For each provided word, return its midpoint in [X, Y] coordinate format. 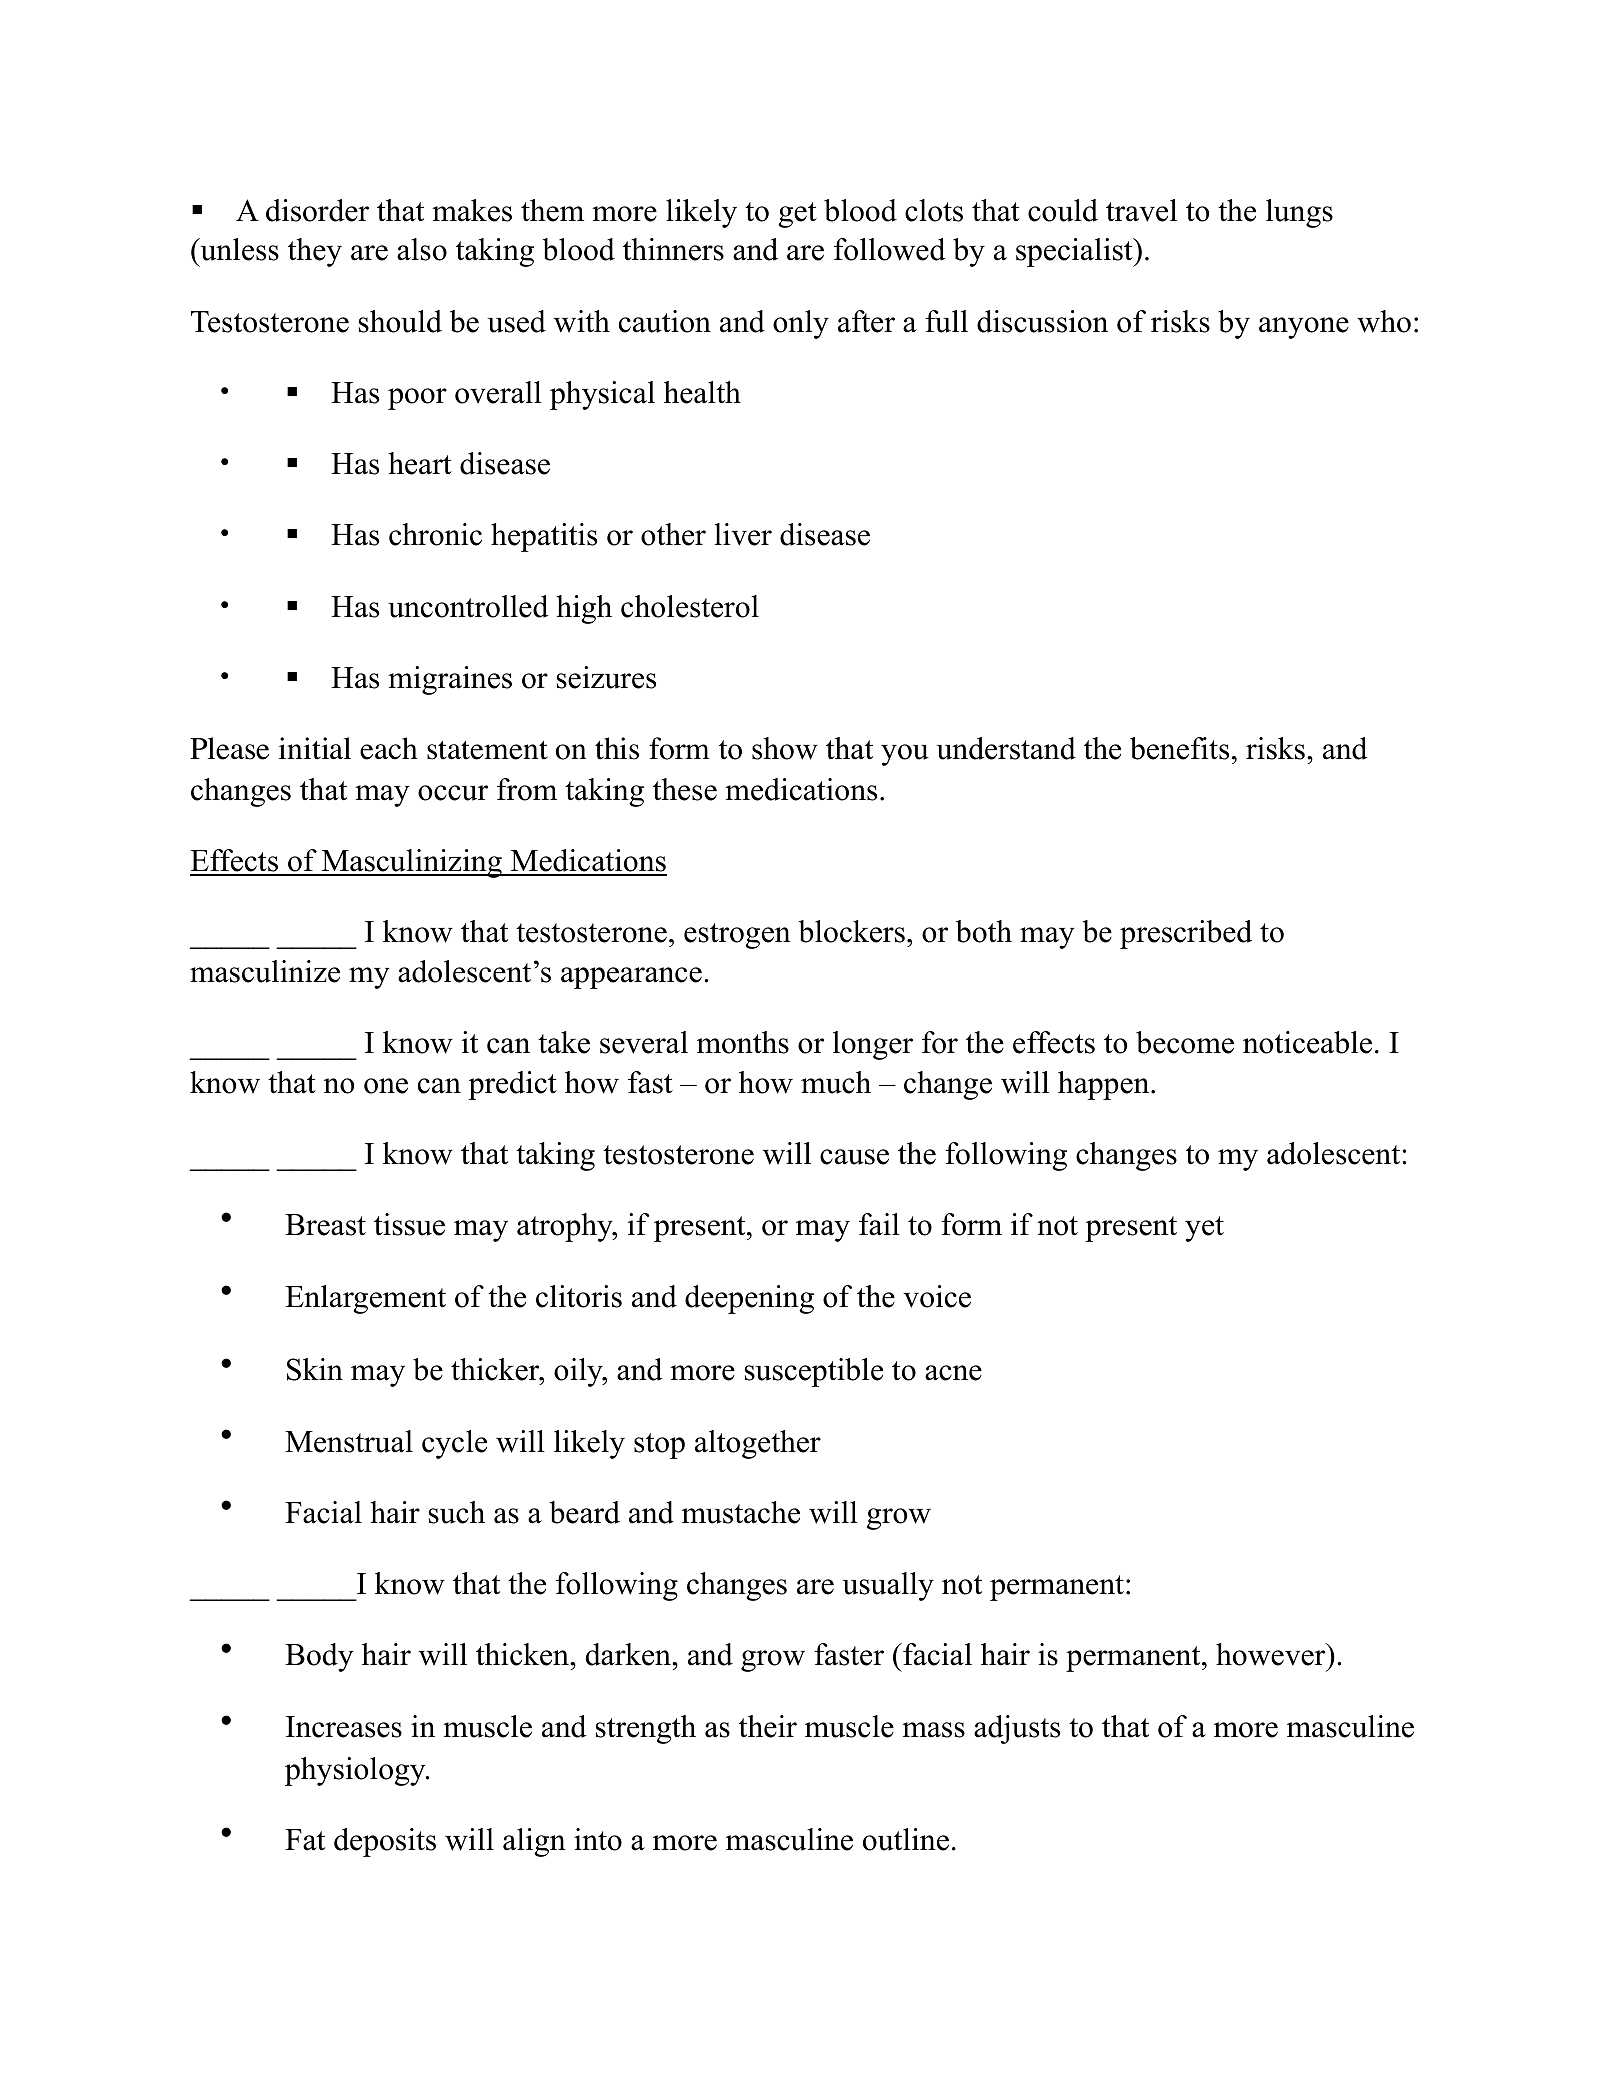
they [315, 252]
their [768, 1726]
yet [1204, 1229]
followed [890, 249]
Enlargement [365, 1299]
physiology [356, 1771]
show [785, 748]
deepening [749, 1299]
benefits [1179, 748]
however [1272, 1654]
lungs [1299, 213]
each [389, 748]
